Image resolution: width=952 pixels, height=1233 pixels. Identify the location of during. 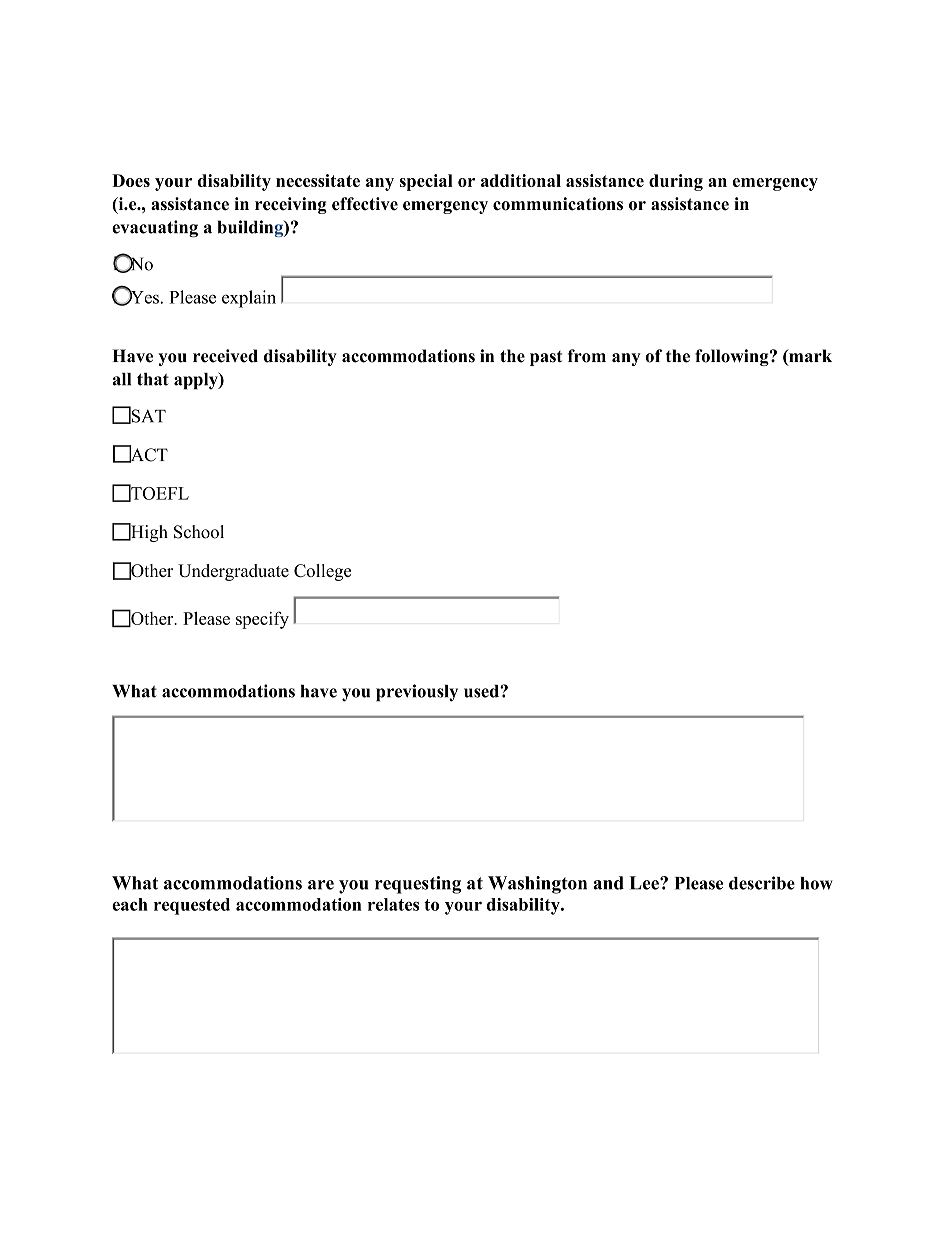
(676, 182).
